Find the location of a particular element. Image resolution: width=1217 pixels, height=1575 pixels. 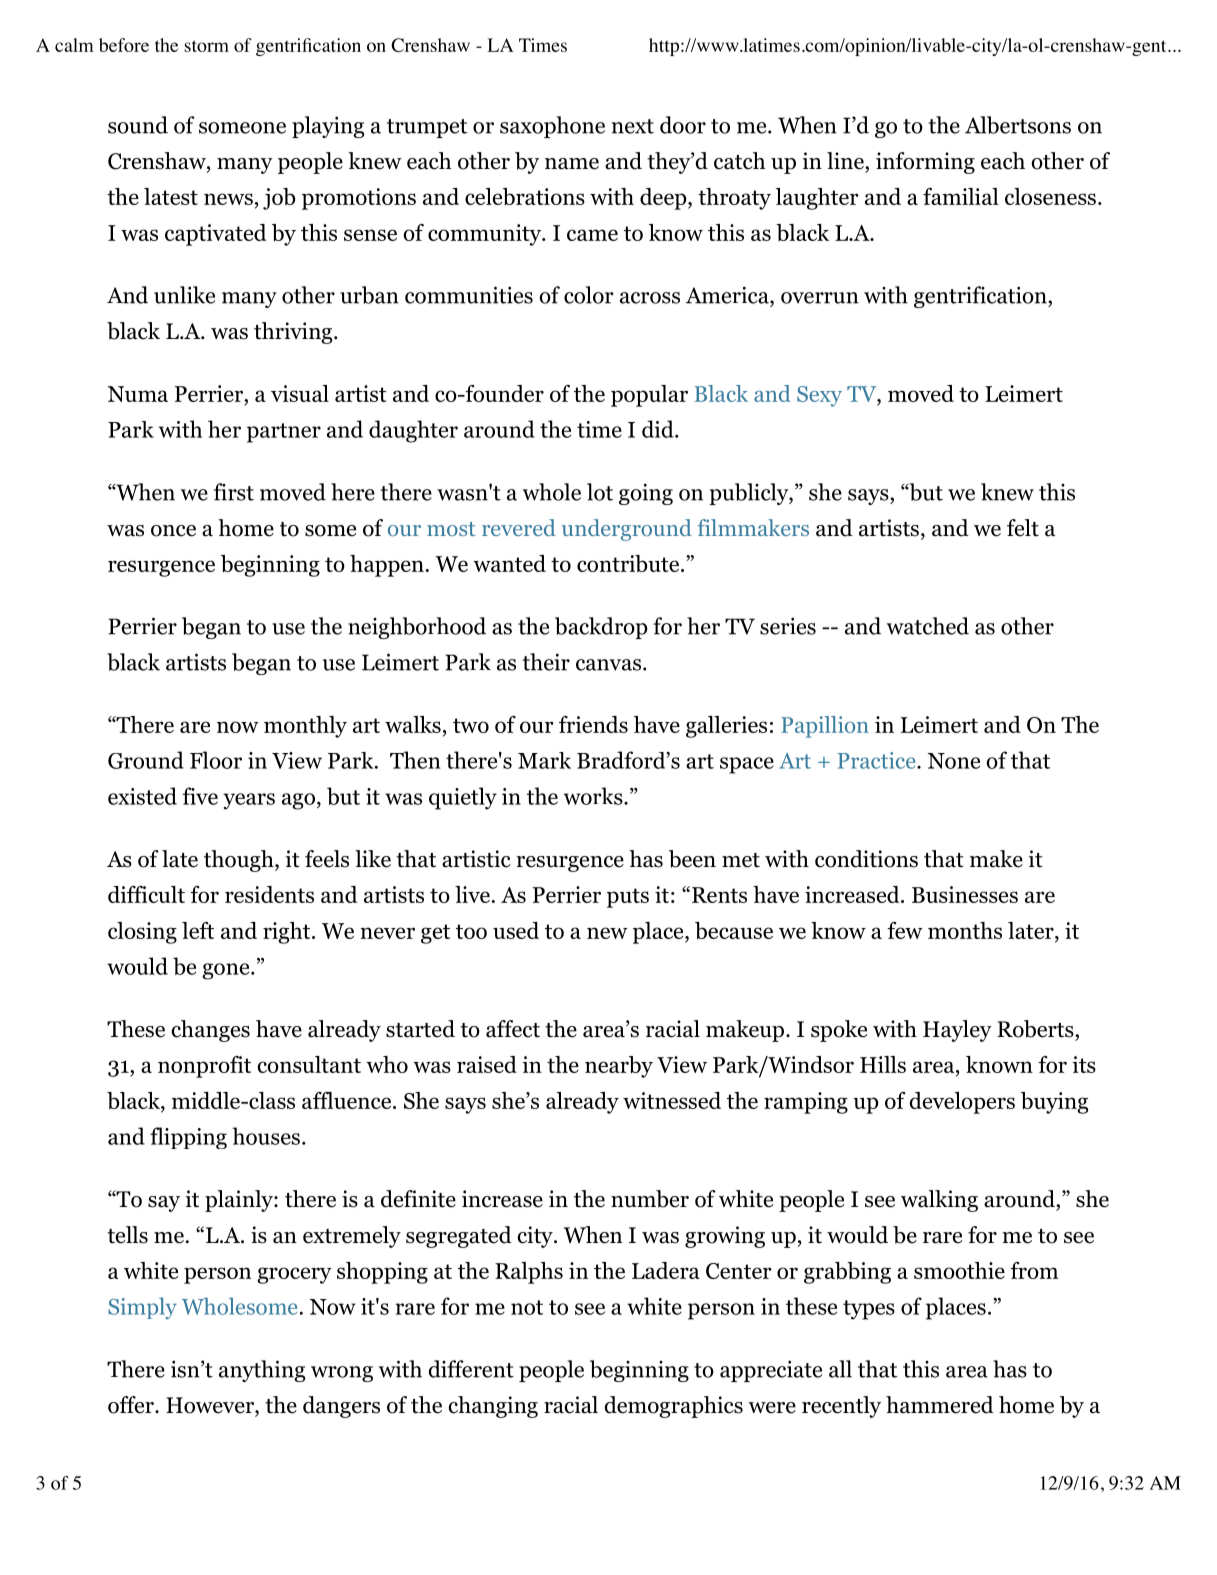

once is located at coordinates (173, 531).
